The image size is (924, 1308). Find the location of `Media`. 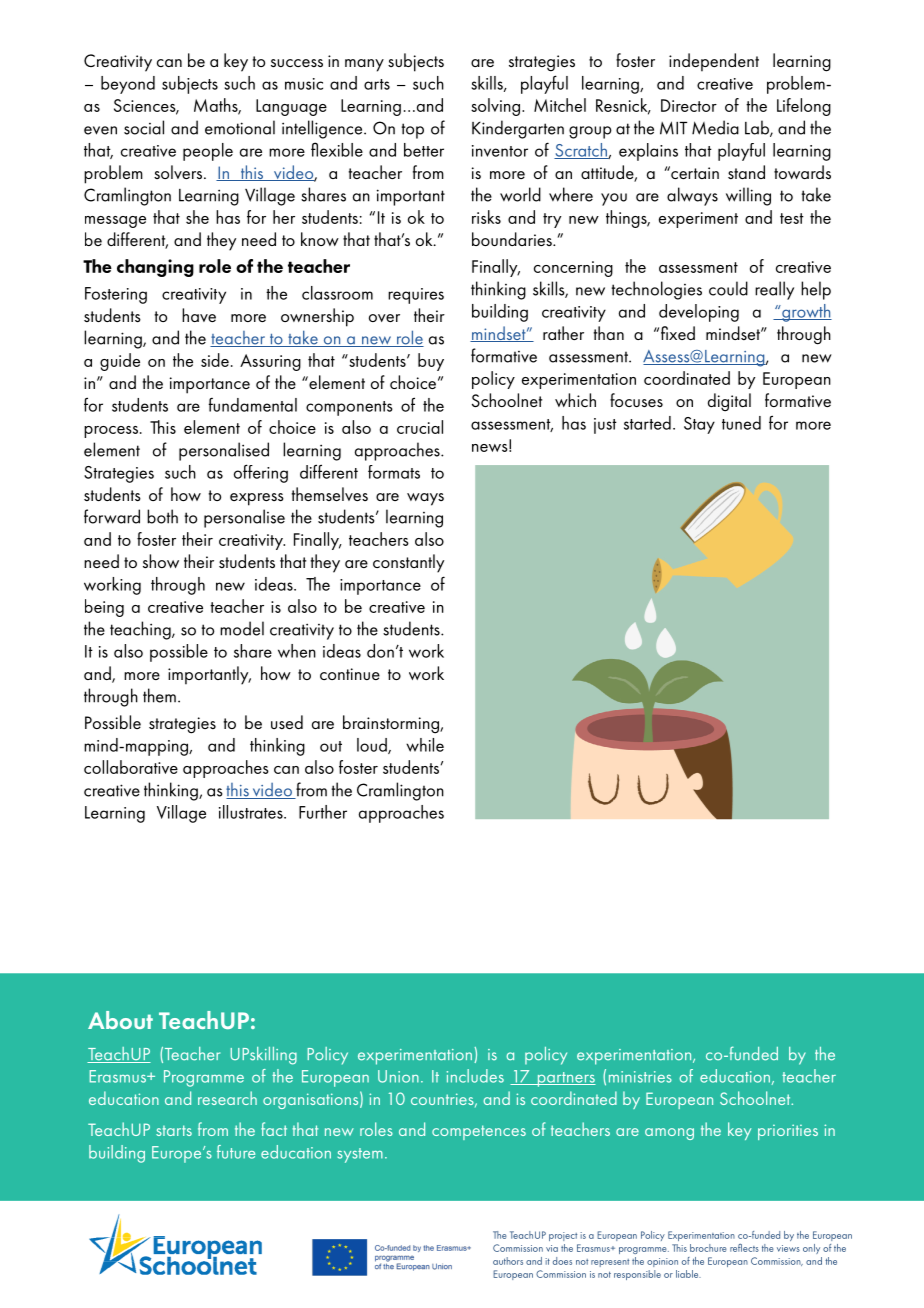

Media is located at coordinates (715, 127).
